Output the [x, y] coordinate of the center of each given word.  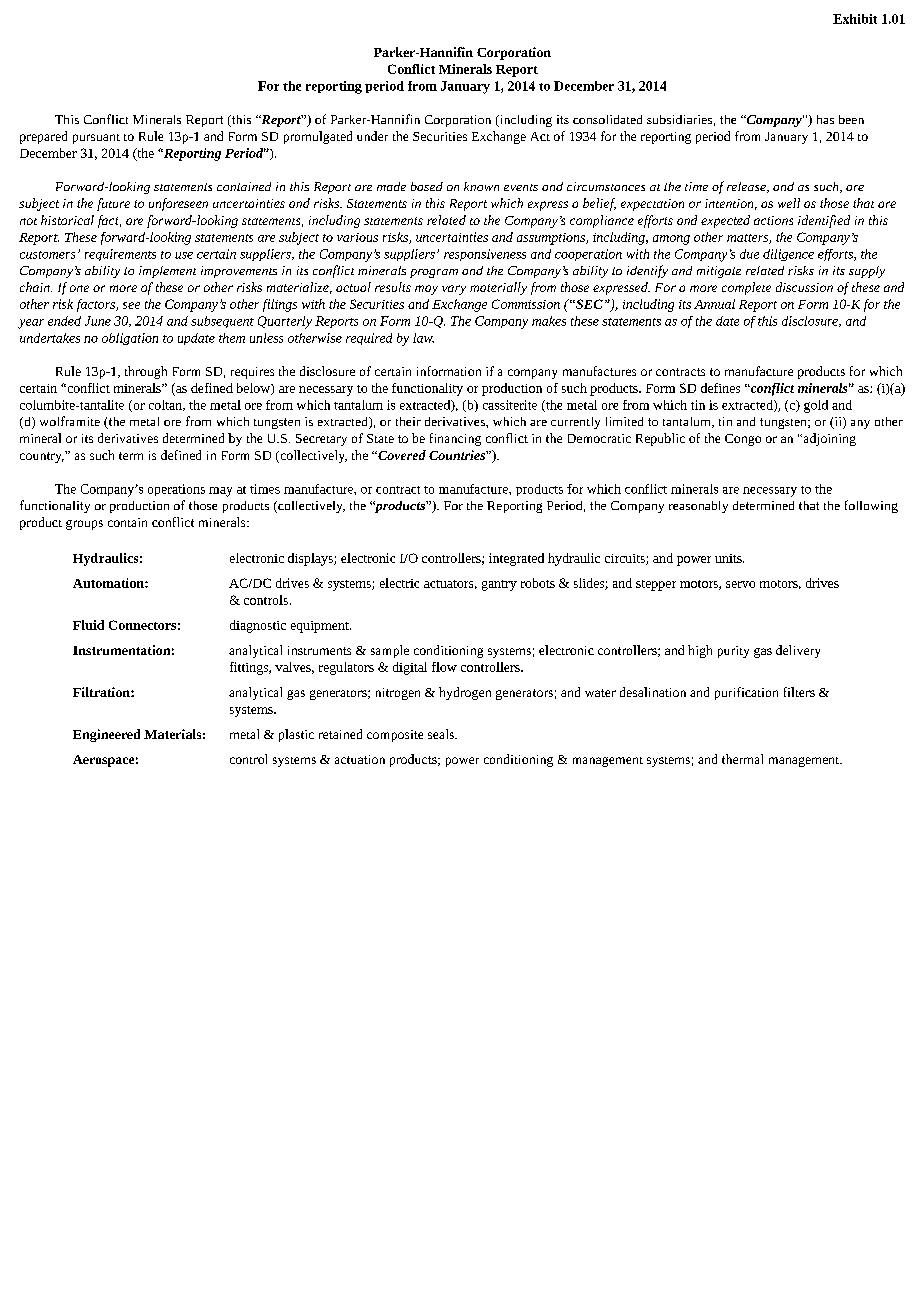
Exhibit [855, 19]
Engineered [106, 735]
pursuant [96, 139]
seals [442, 734]
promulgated [318, 137]
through [146, 372]
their [408, 421]
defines [720, 388]
